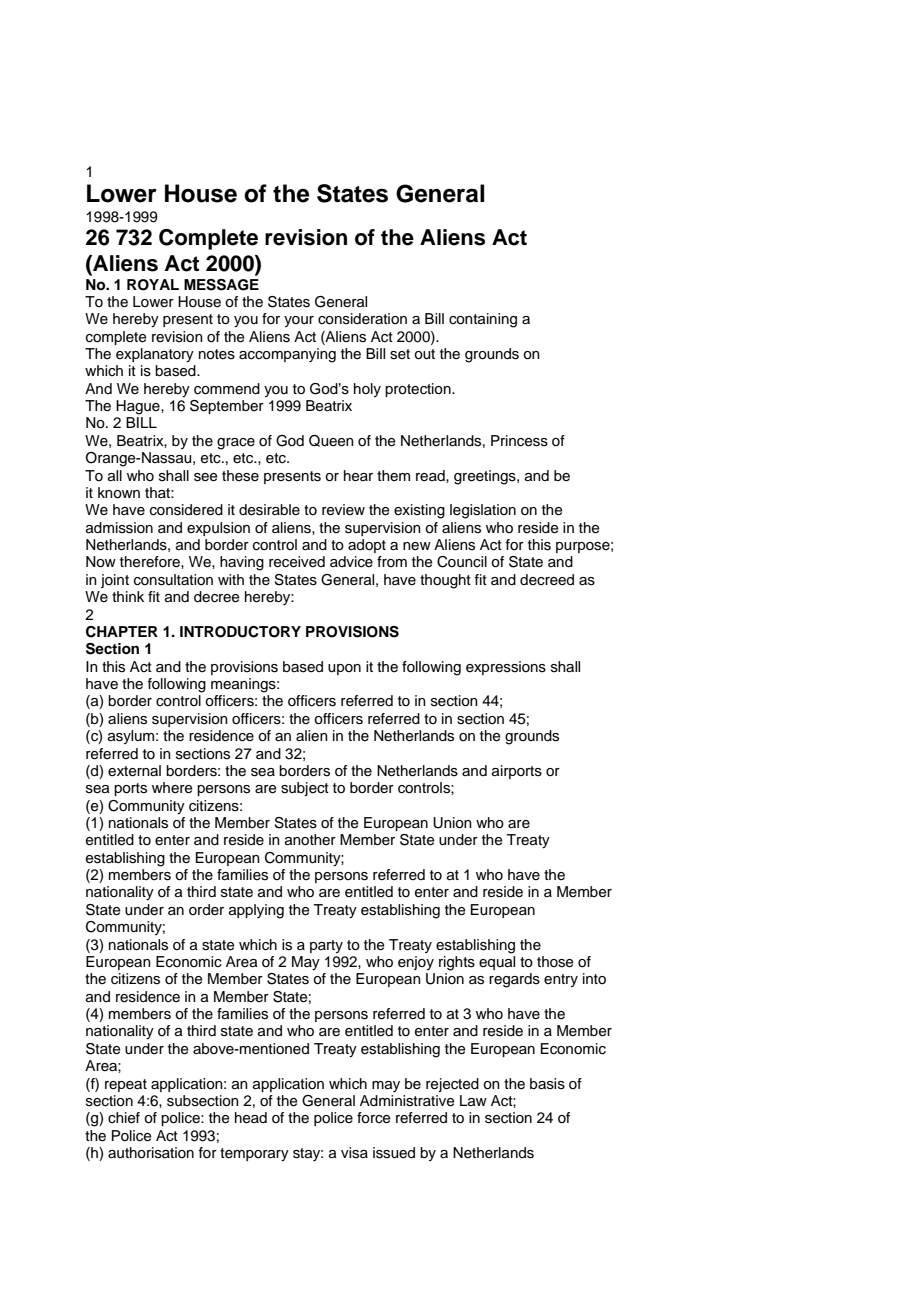 Image resolution: width=924 pixels, height=1308 pixels. What do you see at coordinates (547, 1084) in the image?
I see `basis` at bounding box center [547, 1084].
